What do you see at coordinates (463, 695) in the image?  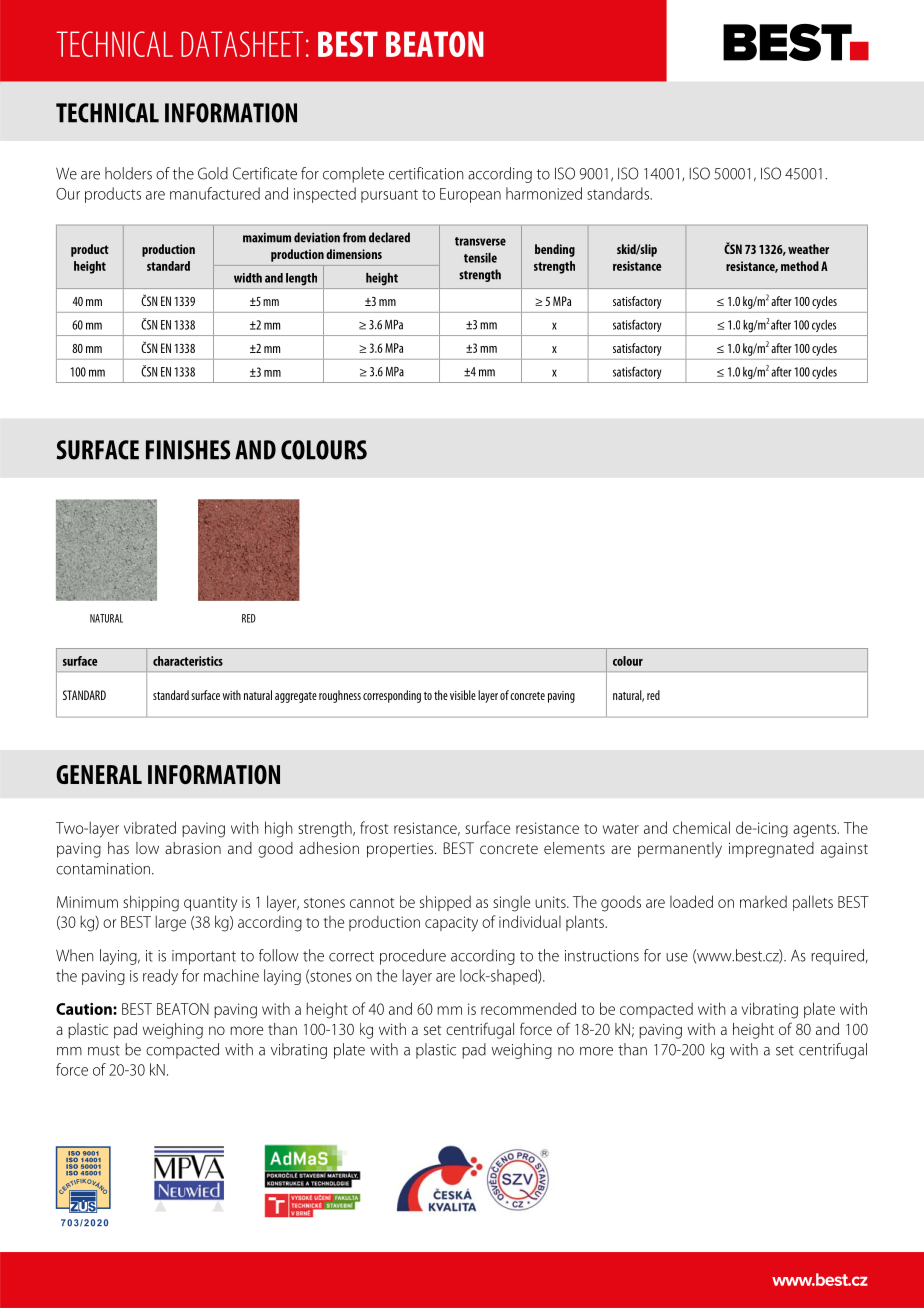 I see `visible` at bounding box center [463, 695].
